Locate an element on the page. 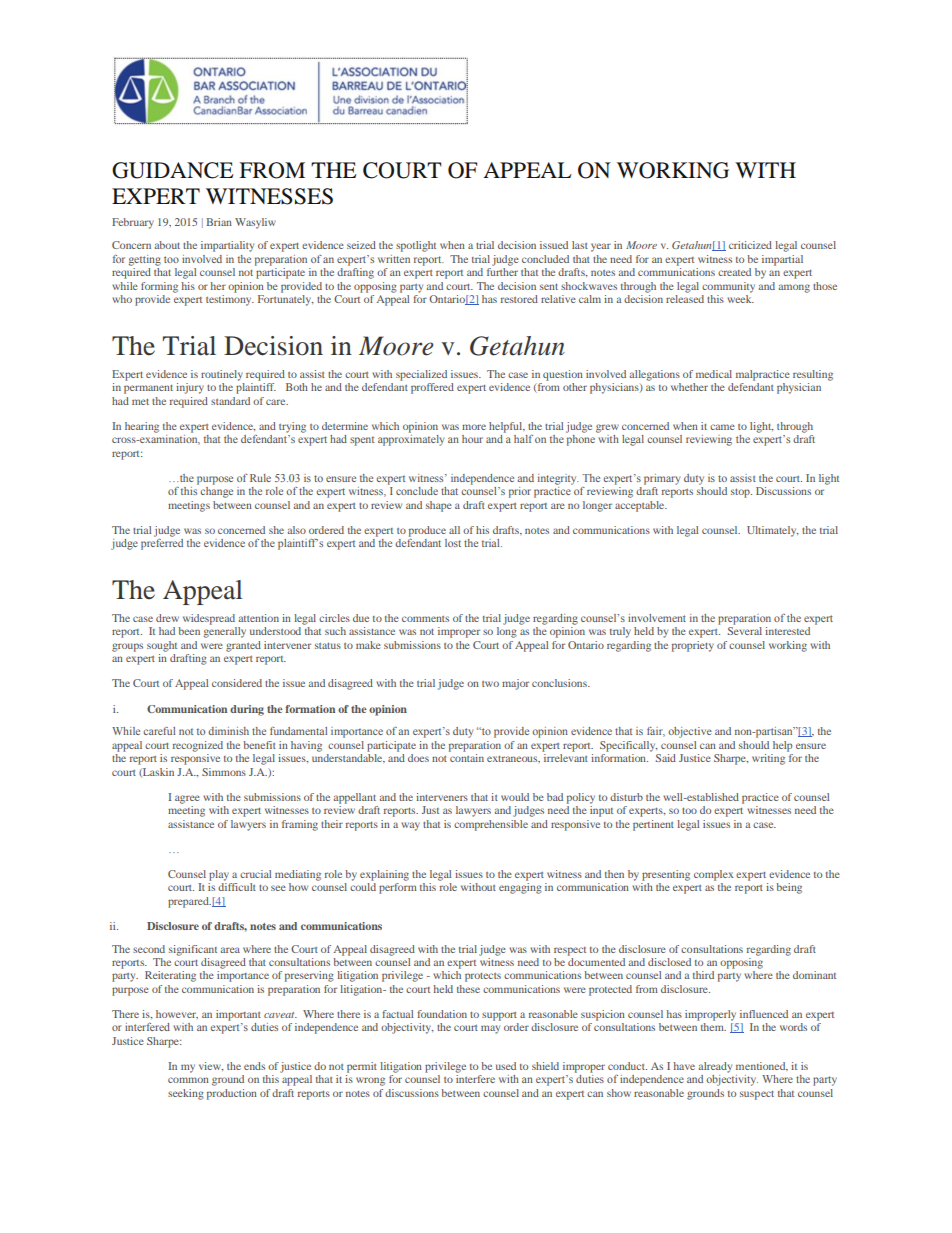 The image size is (952, 1233). already is located at coordinates (715, 1067).
